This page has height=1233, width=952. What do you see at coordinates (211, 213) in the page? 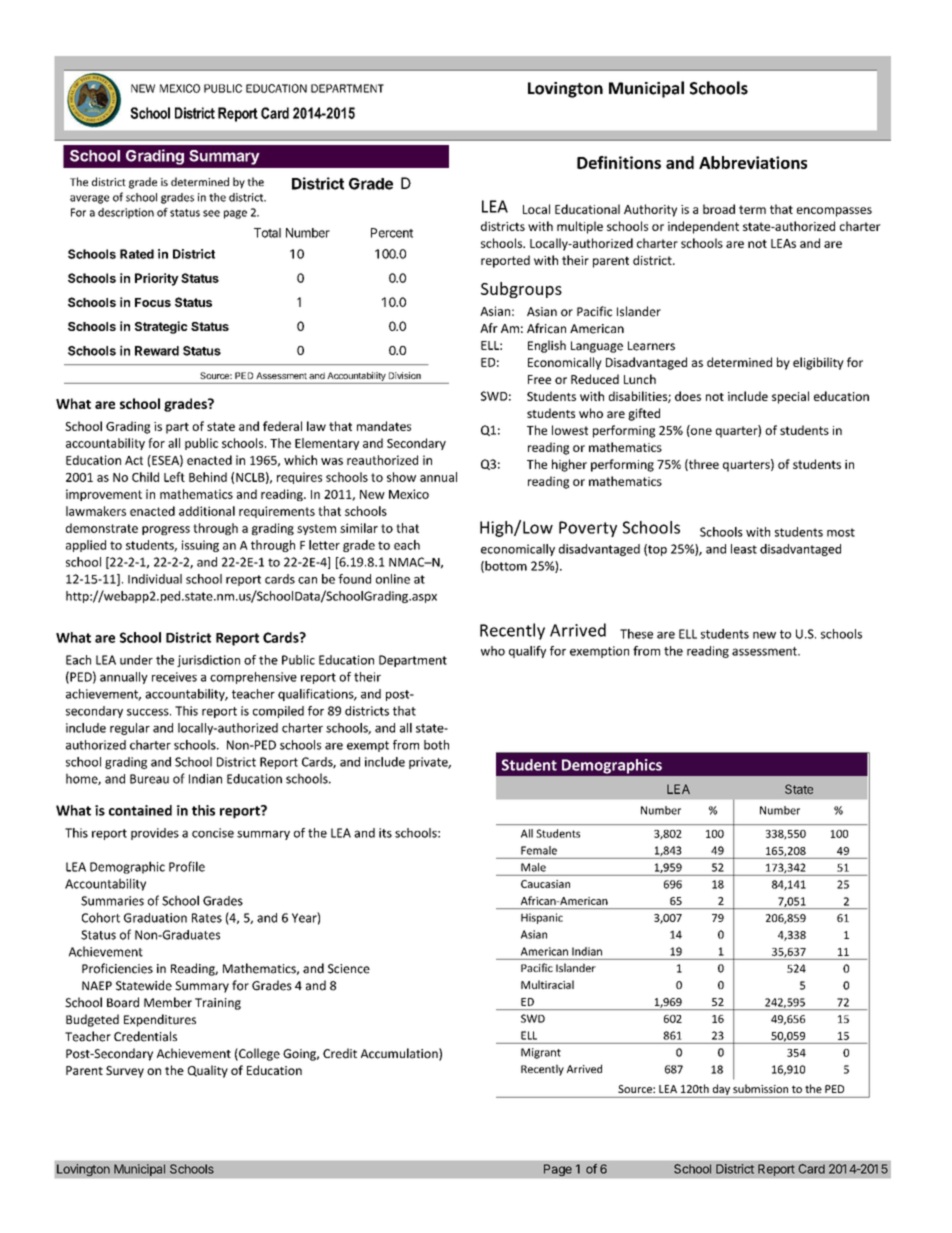
I see `see` at bounding box center [211, 213].
